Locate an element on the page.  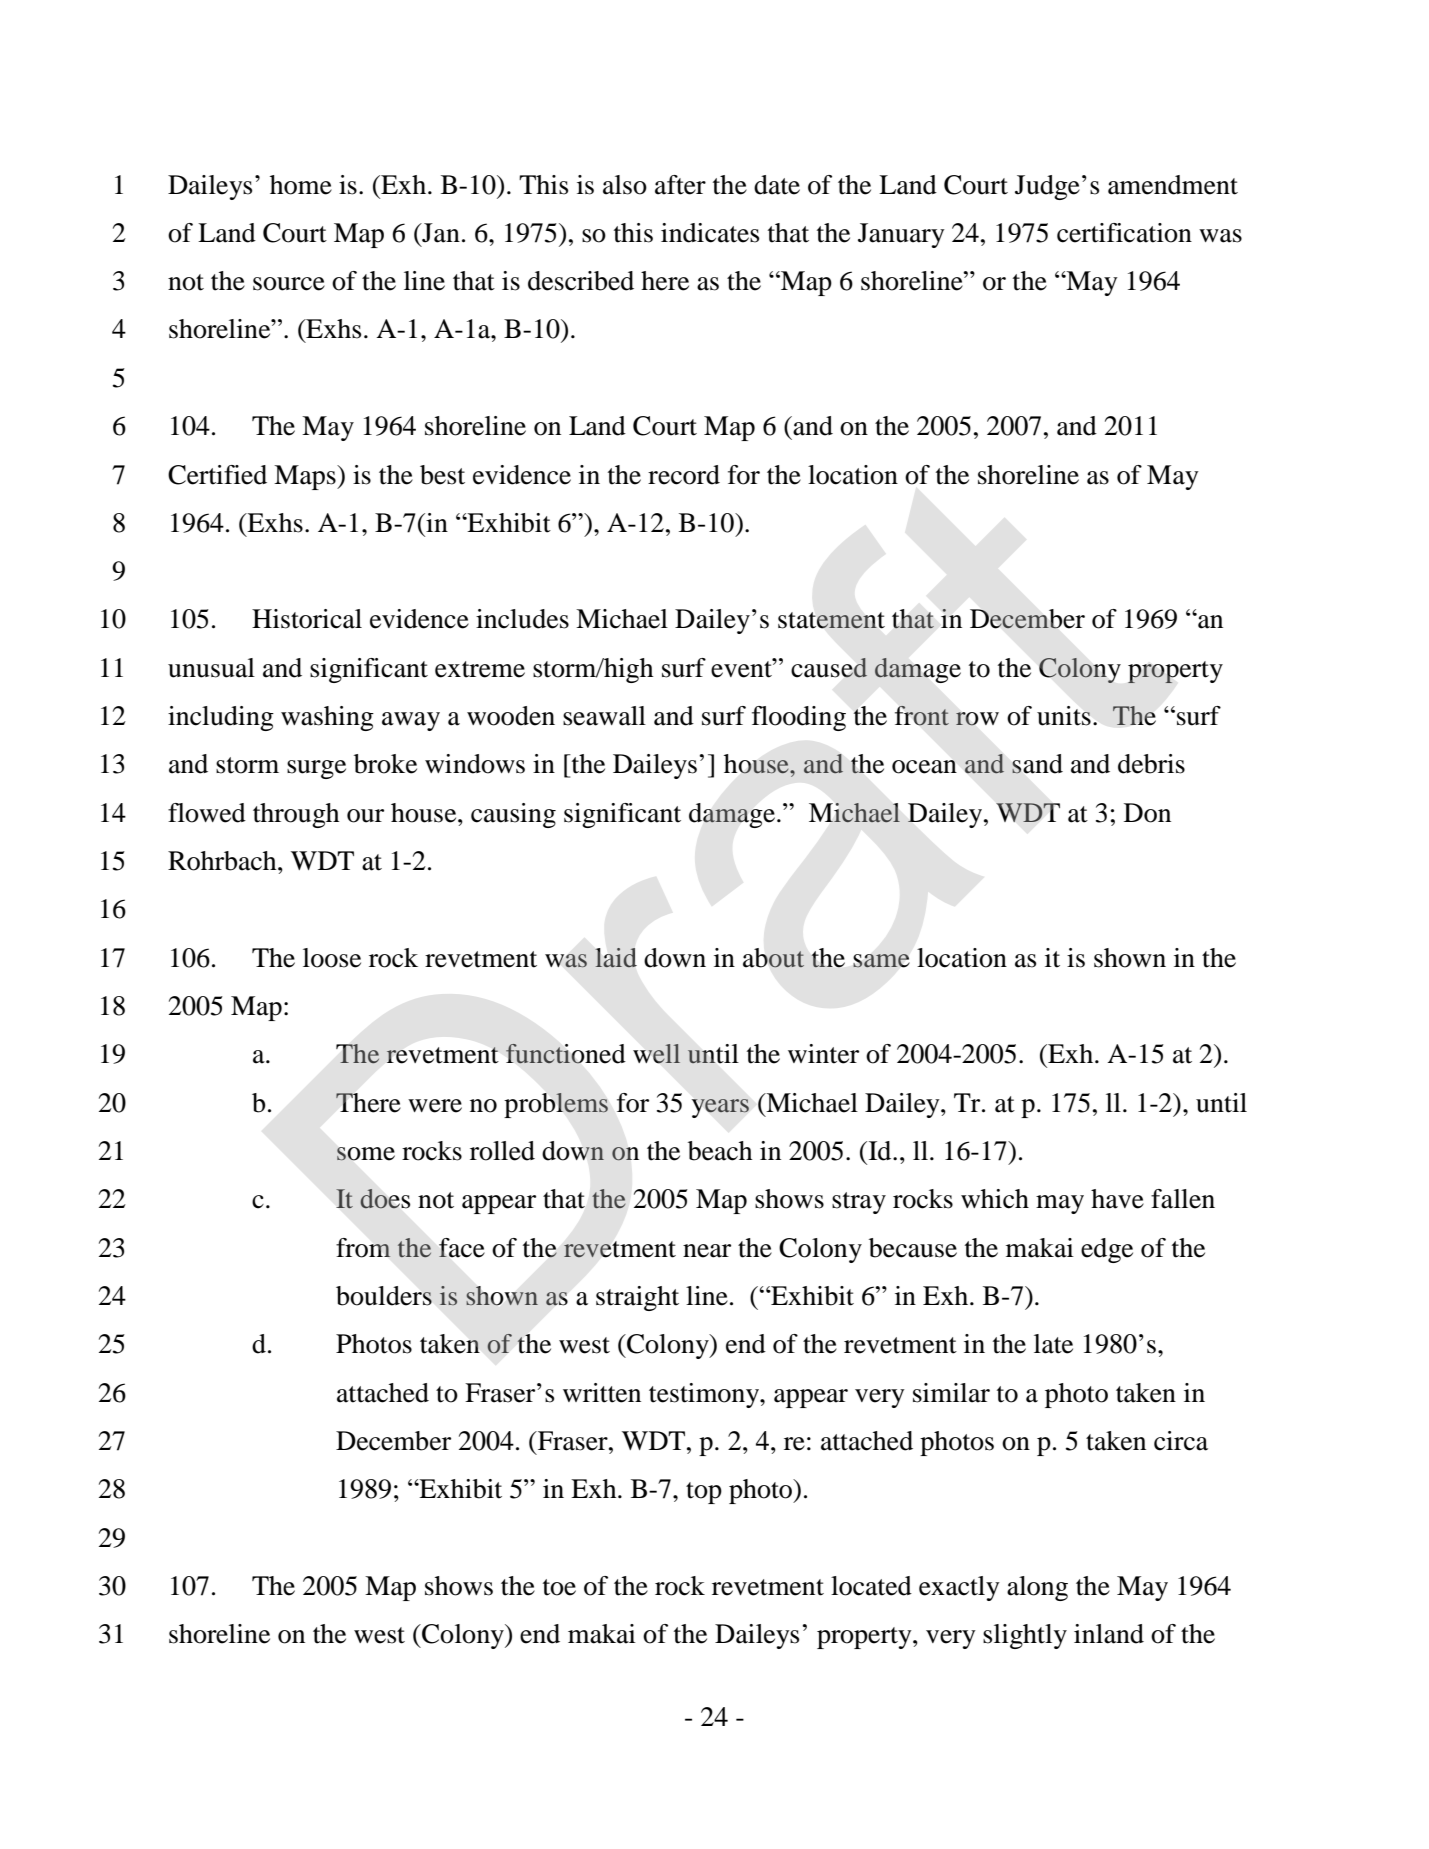
washing is located at coordinates (327, 718).
